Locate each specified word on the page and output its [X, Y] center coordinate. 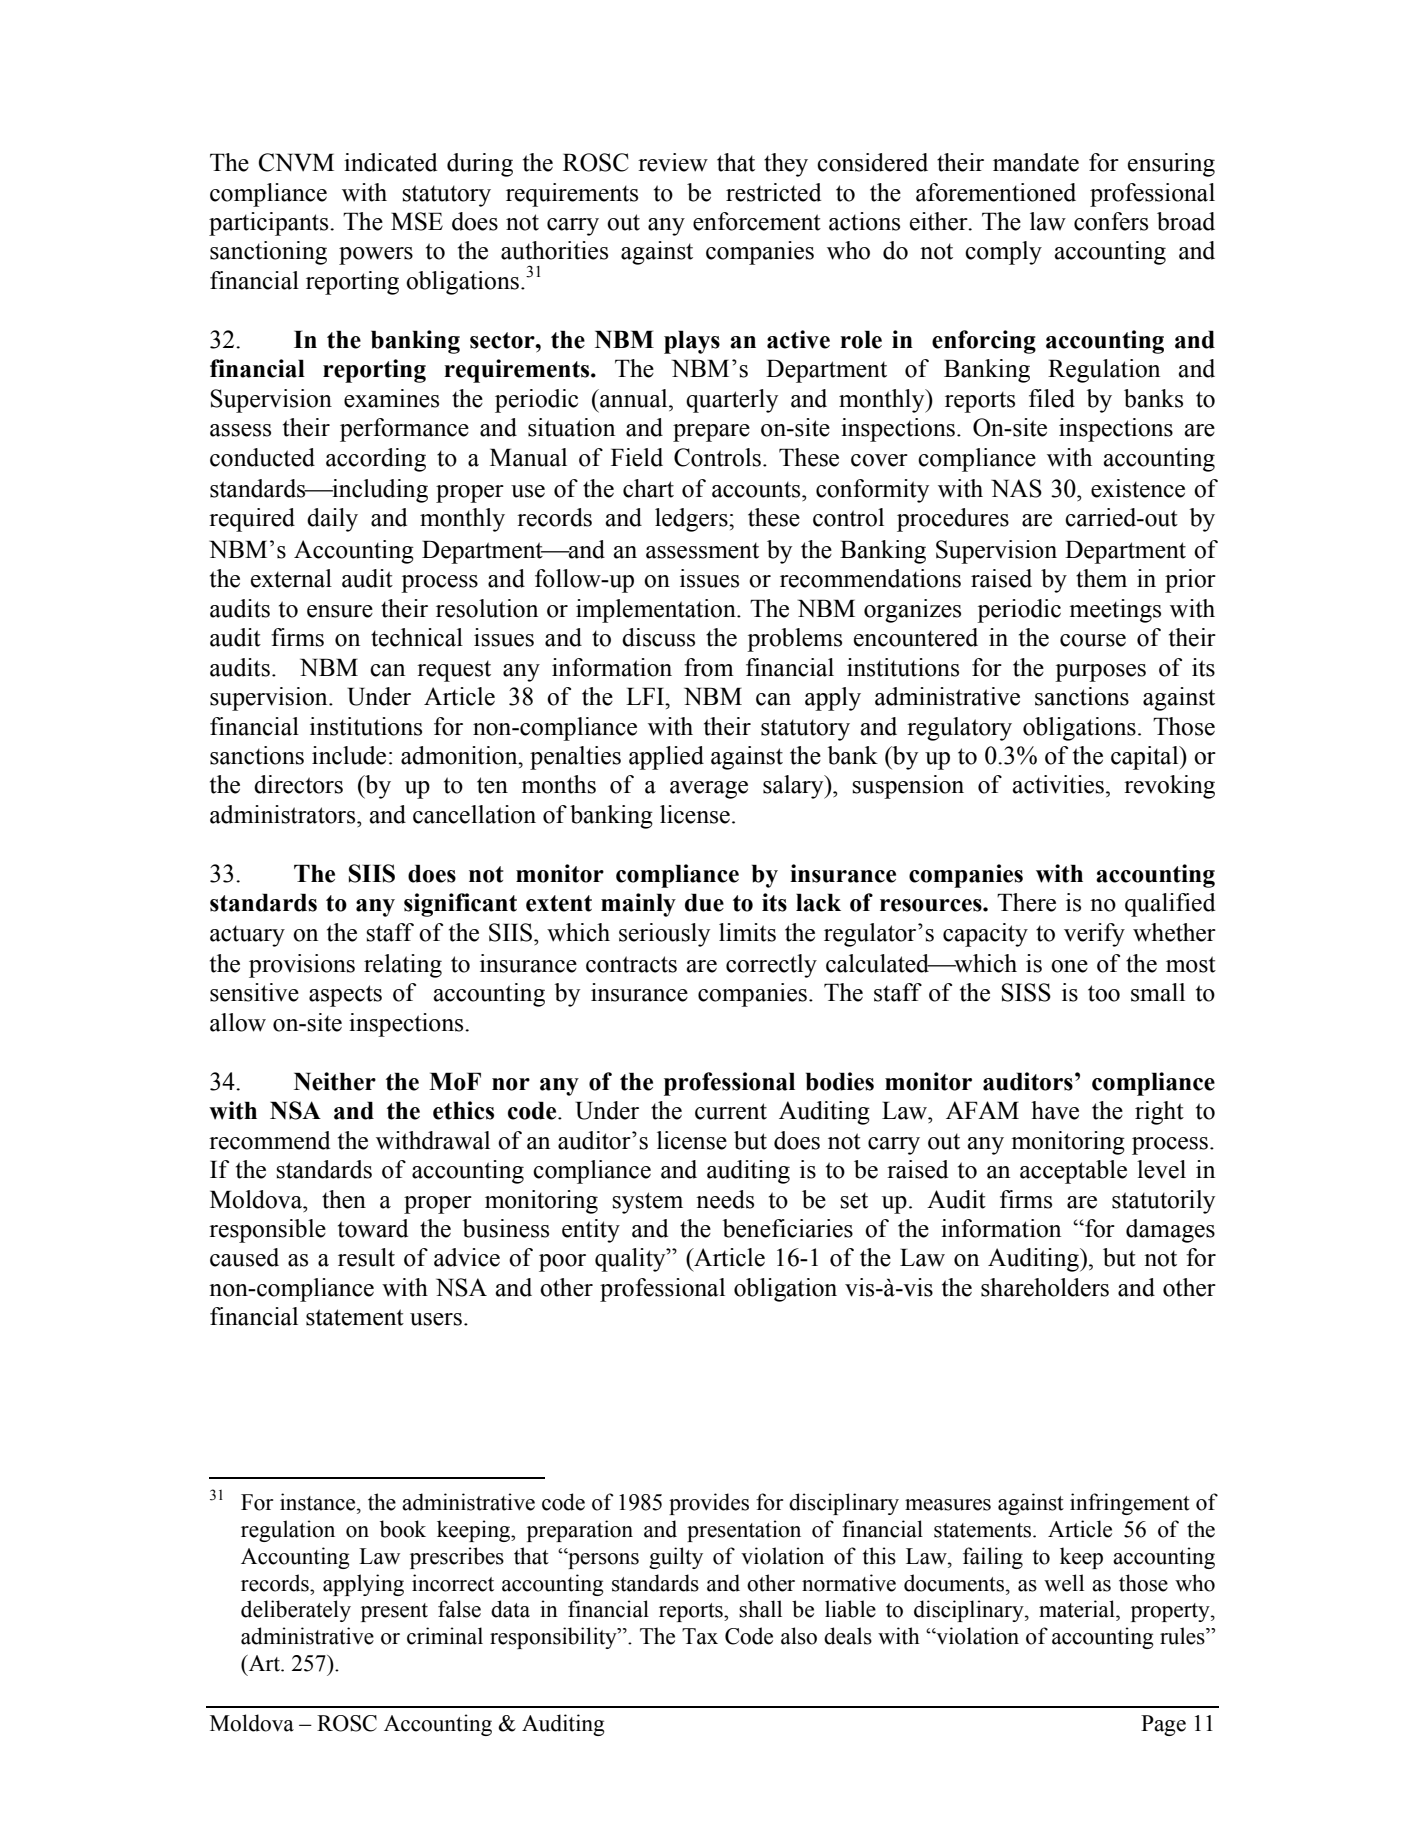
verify [1094, 935]
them [1101, 578]
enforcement [757, 221]
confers [1111, 221]
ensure [340, 611]
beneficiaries [788, 1228]
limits [747, 932]
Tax [700, 1636]
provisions [302, 966]
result [366, 1257]
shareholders [1045, 1287]
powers [376, 256]
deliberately [296, 1611]
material [1078, 1609]
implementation [657, 611]
